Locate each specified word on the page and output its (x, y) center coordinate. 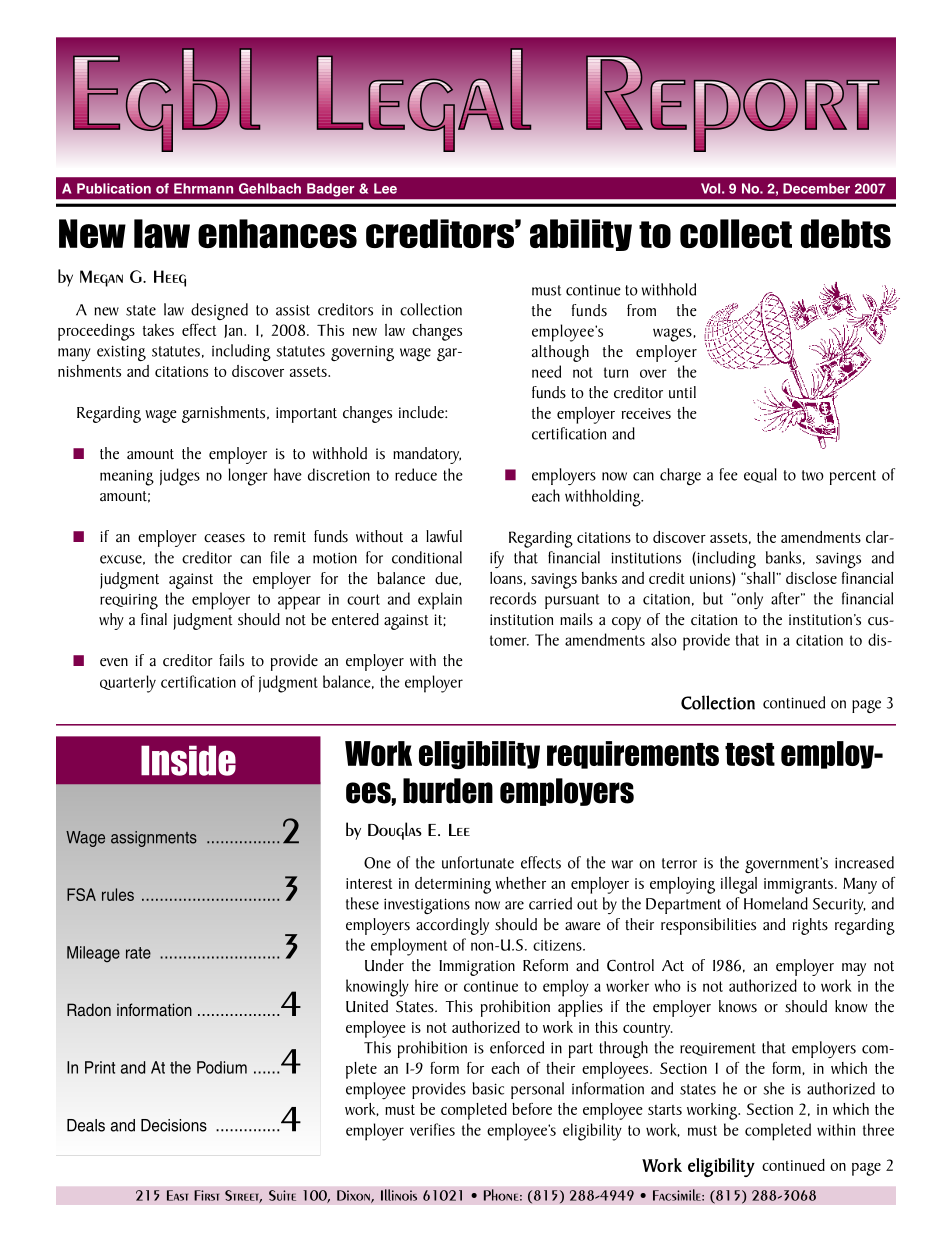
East (177, 1195)
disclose (811, 578)
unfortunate (478, 862)
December (816, 188)
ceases (224, 538)
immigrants (798, 886)
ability (581, 235)
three (878, 1129)
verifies (432, 1129)
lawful (444, 536)
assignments (154, 839)
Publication (114, 188)
